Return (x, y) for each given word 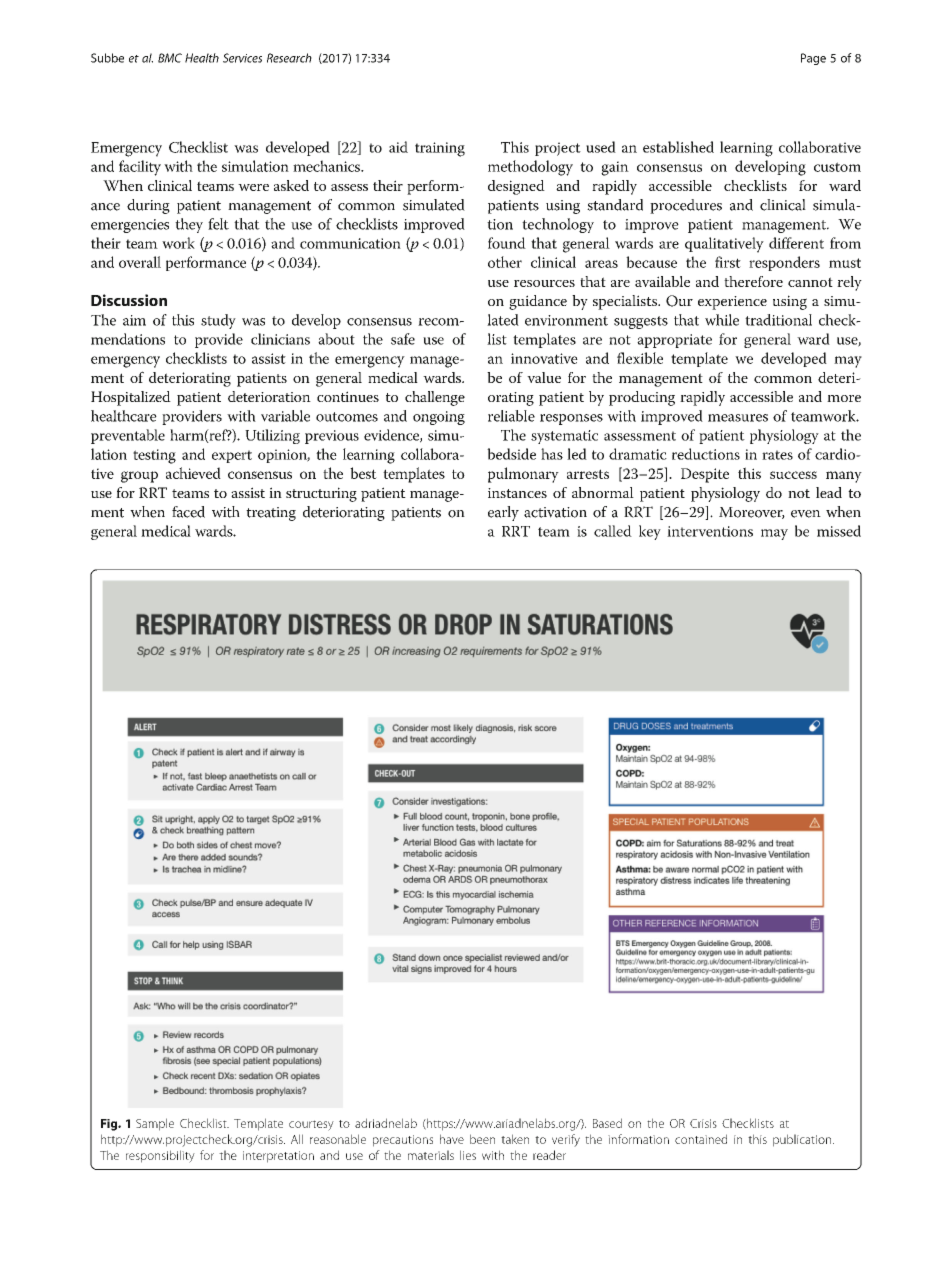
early (503, 513)
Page (813, 59)
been (482, 1139)
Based (607, 1123)
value (544, 377)
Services (242, 58)
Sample (155, 1124)
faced (188, 512)
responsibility (160, 1156)
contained (701, 1139)
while (722, 320)
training (440, 149)
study (218, 321)
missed (839, 531)
